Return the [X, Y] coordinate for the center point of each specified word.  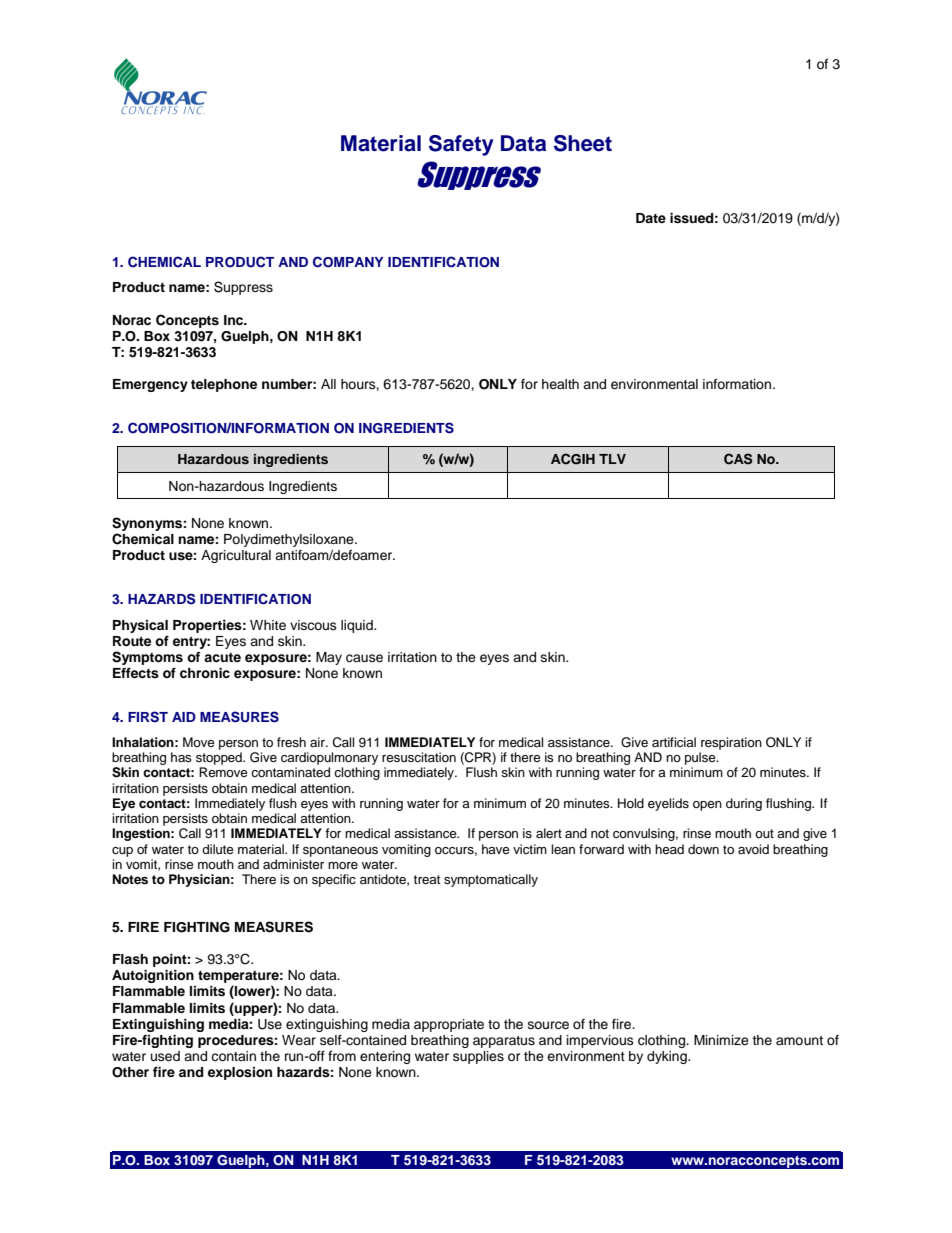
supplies [478, 1057]
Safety [461, 145]
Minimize [721, 1040]
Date [651, 218]
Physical [140, 626]
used [165, 1056]
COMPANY [348, 262]
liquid [358, 626]
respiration [731, 743]
